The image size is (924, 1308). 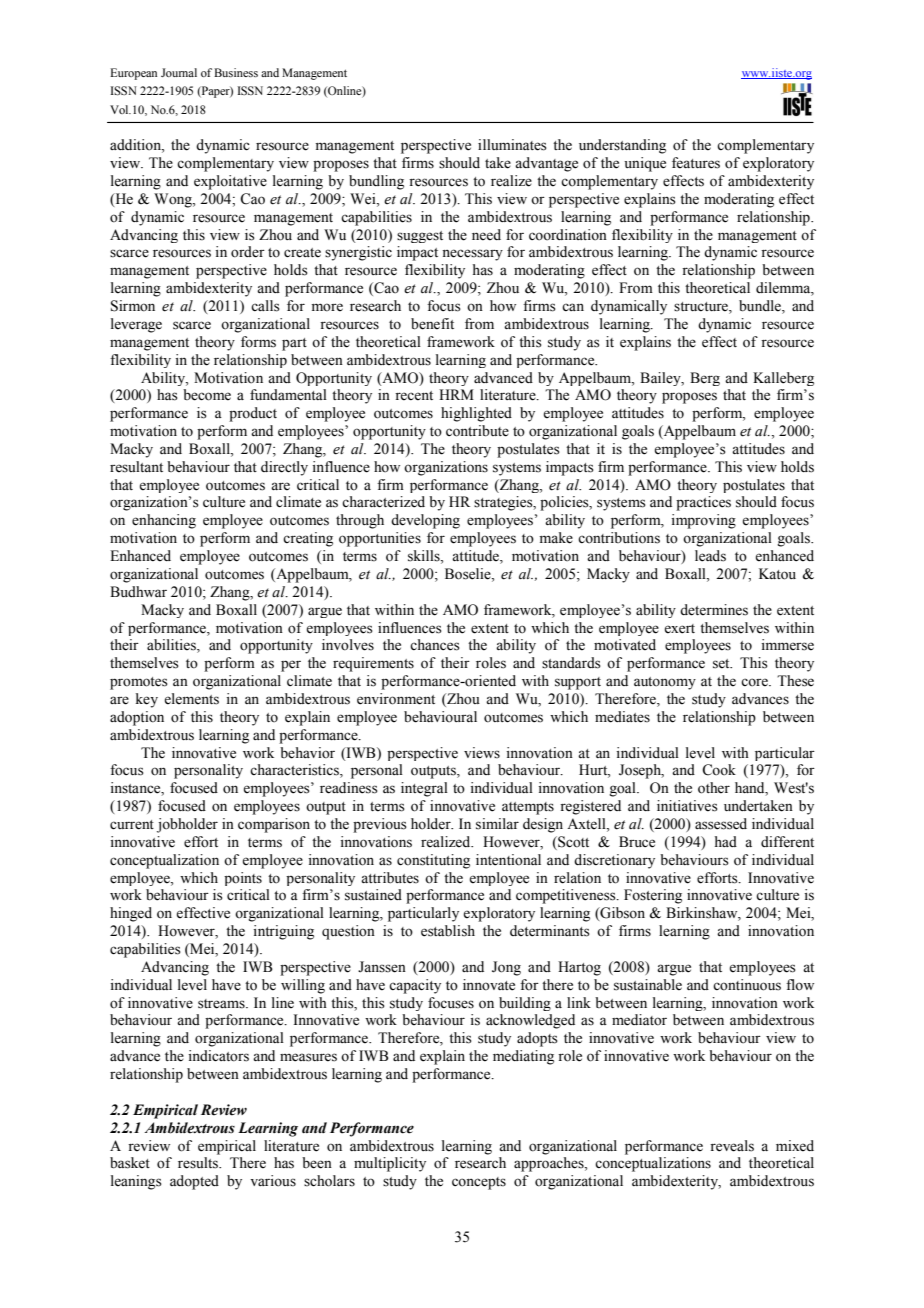 I want to click on become, so click(x=207, y=395).
